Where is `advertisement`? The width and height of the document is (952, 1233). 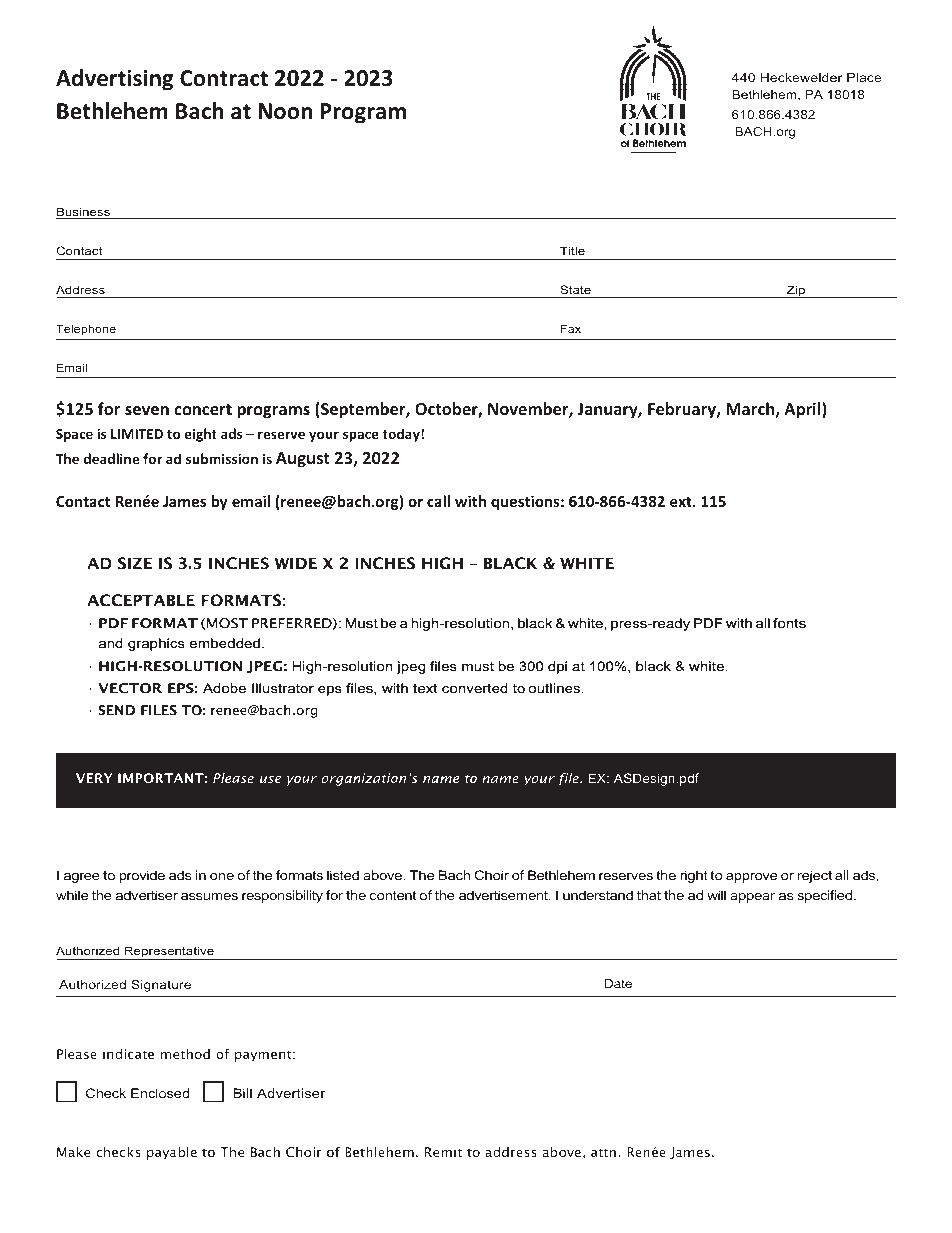 advertisement is located at coordinates (505, 895).
